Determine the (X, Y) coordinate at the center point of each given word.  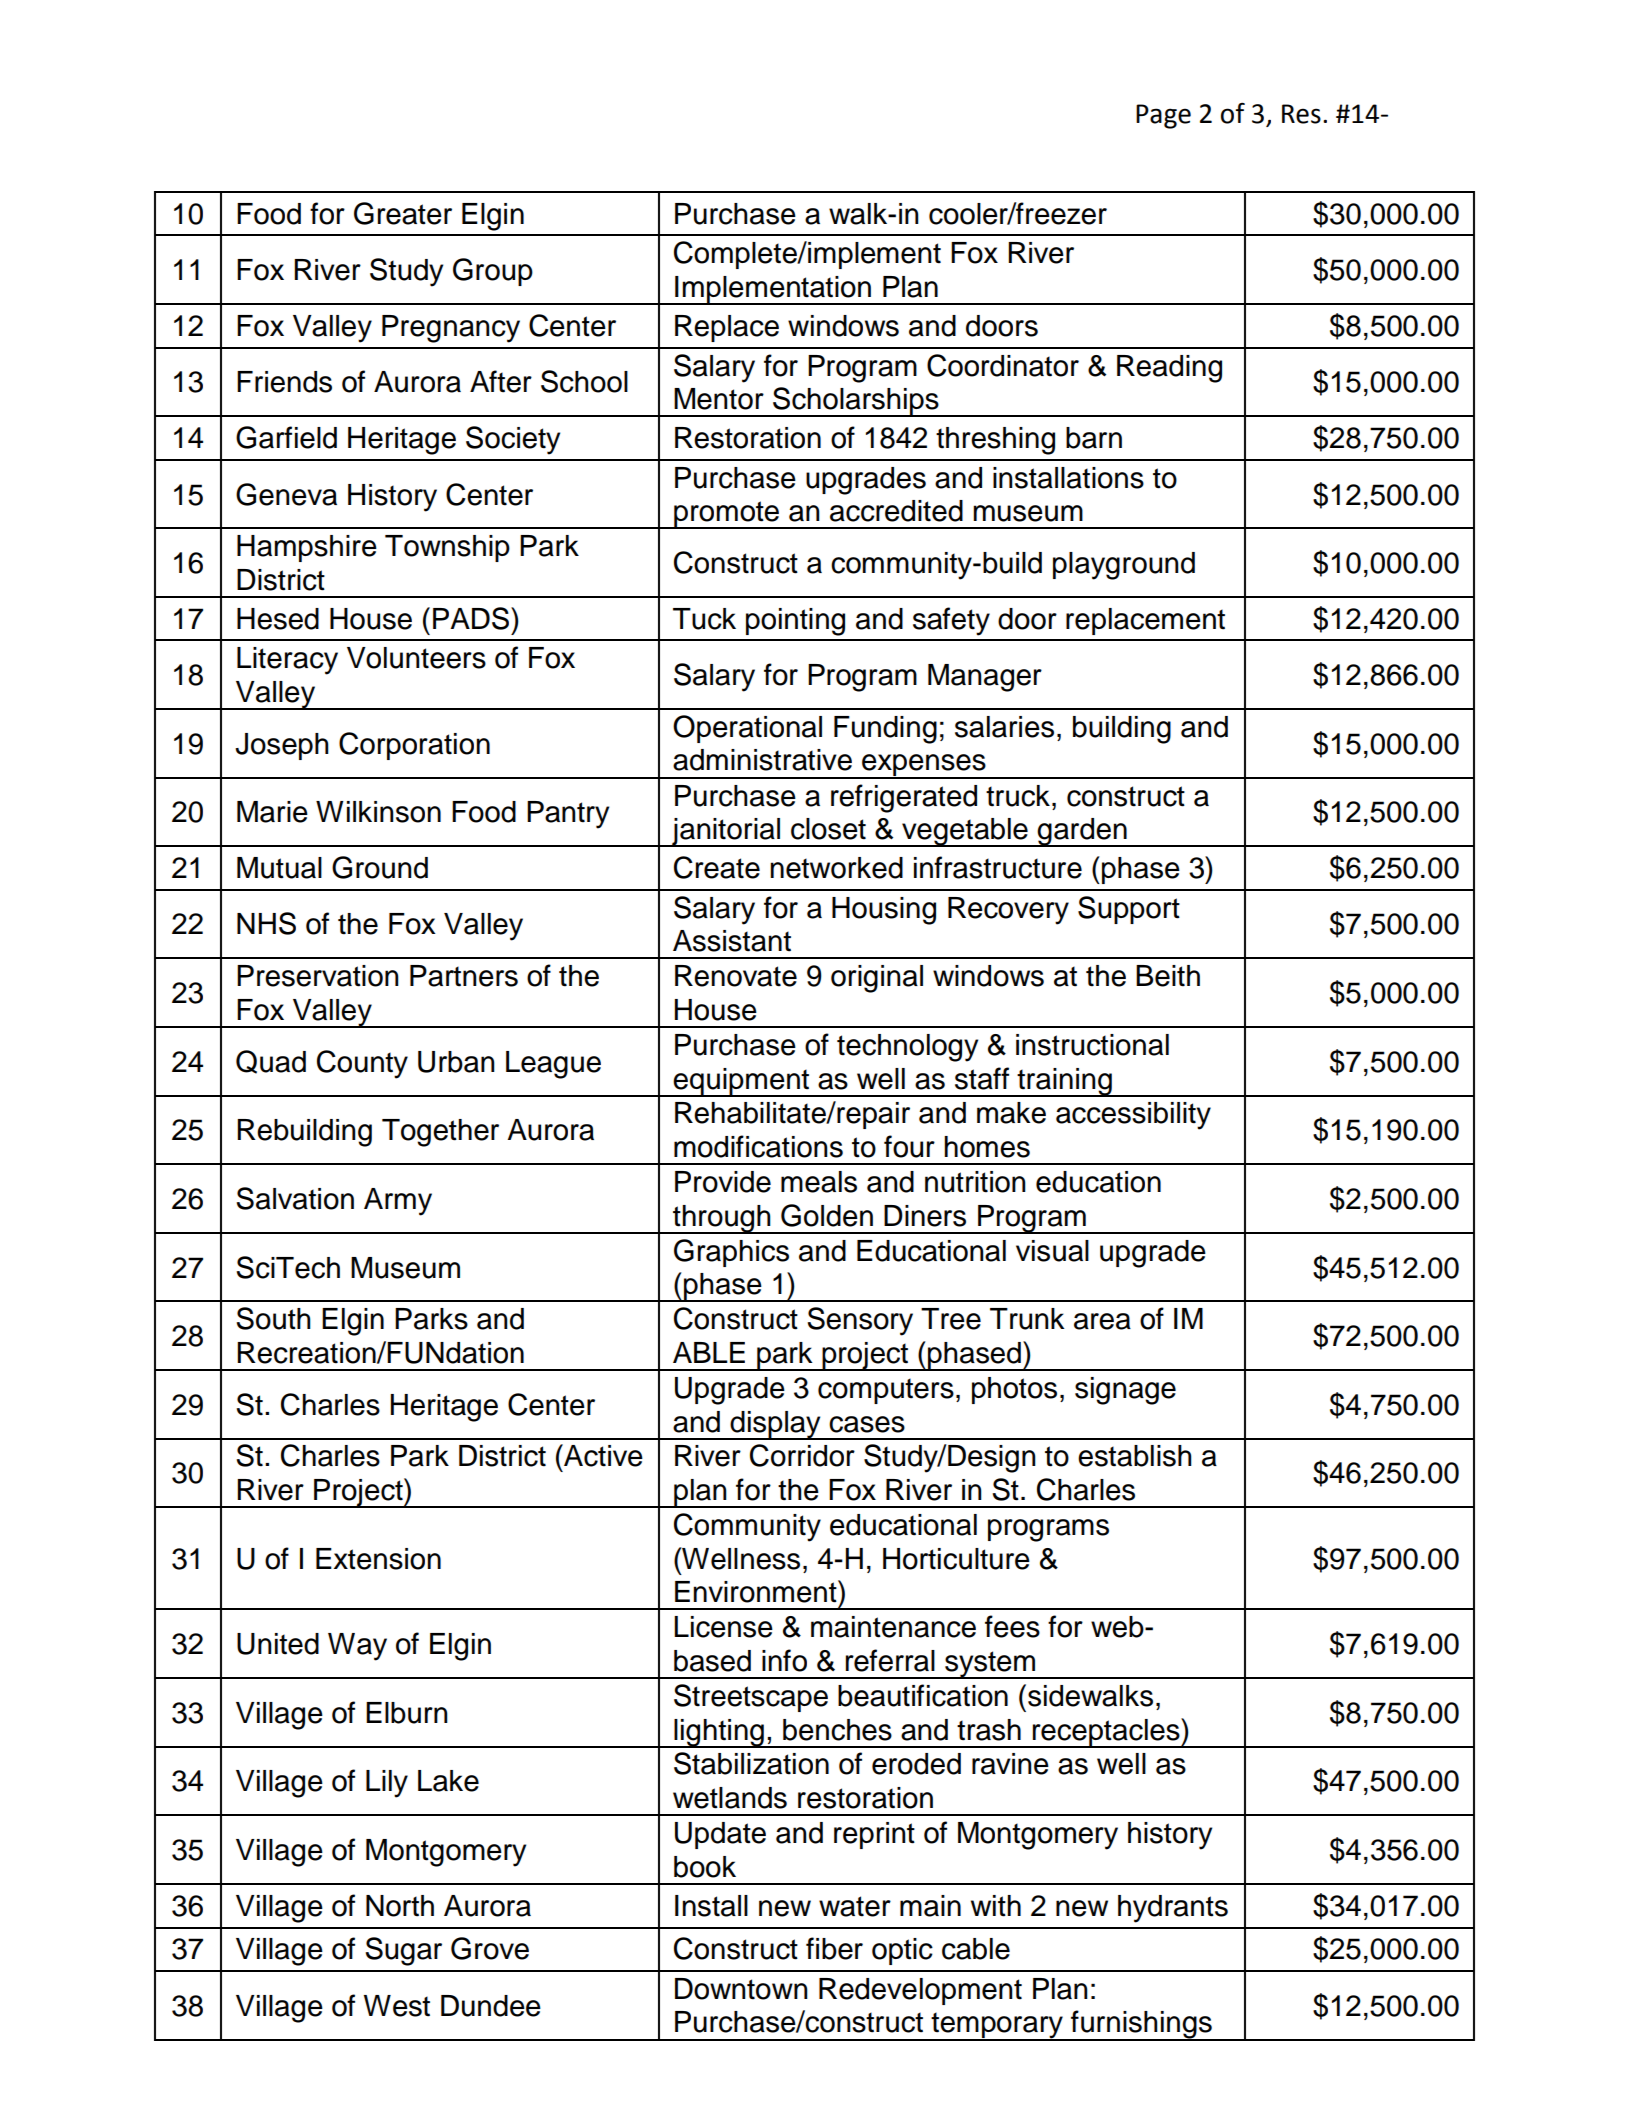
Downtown (741, 1989)
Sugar (403, 1951)
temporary (997, 2026)
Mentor (719, 399)
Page (1163, 116)
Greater (403, 213)
